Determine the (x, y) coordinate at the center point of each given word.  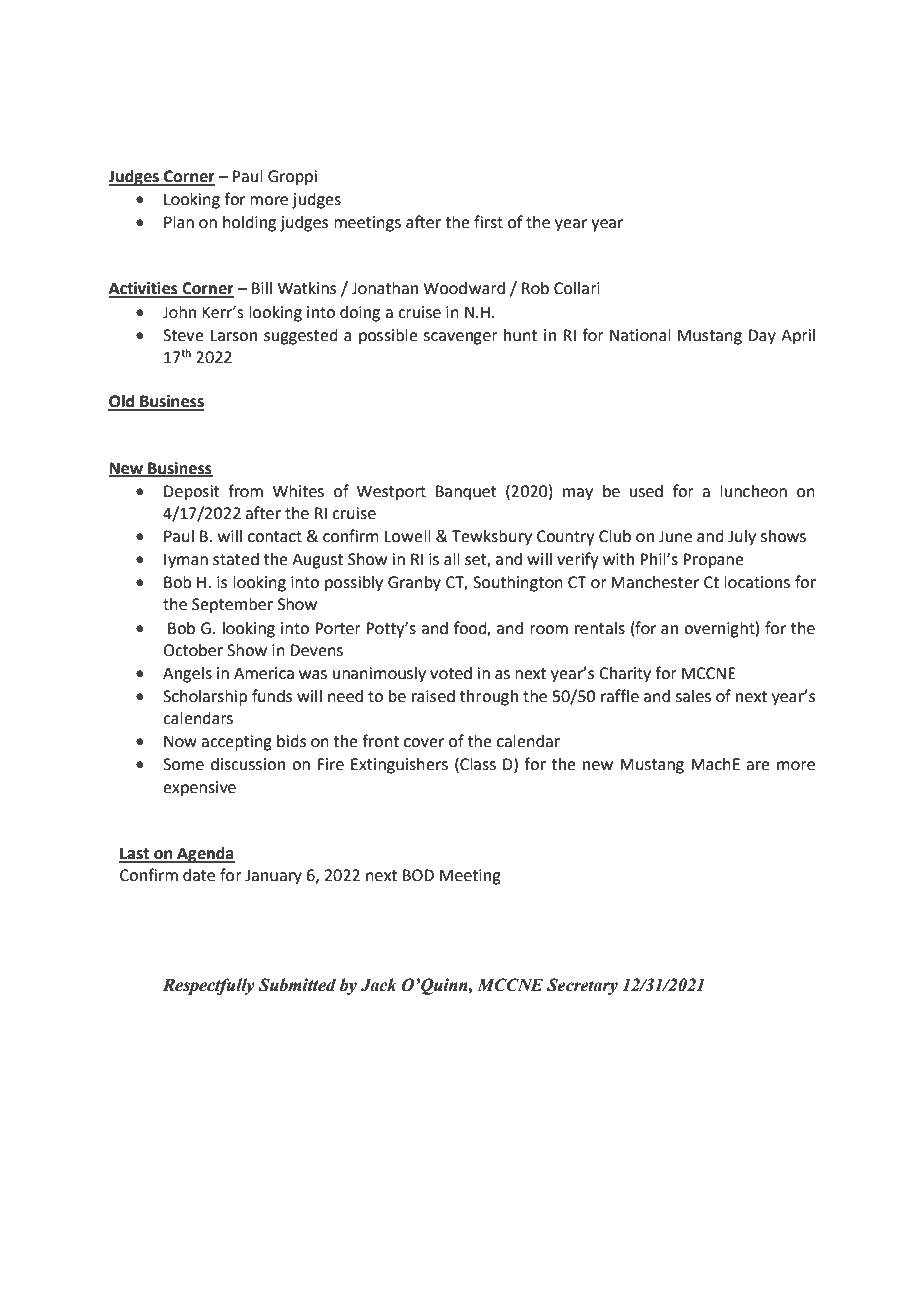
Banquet (466, 493)
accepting (236, 743)
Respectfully (209, 986)
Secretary (582, 986)
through (489, 698)
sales (693, 696)
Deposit (192, 493)
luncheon (753, 491)
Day (762, 337)
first (488, 222)
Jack (378, 985)
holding (249, 224)
